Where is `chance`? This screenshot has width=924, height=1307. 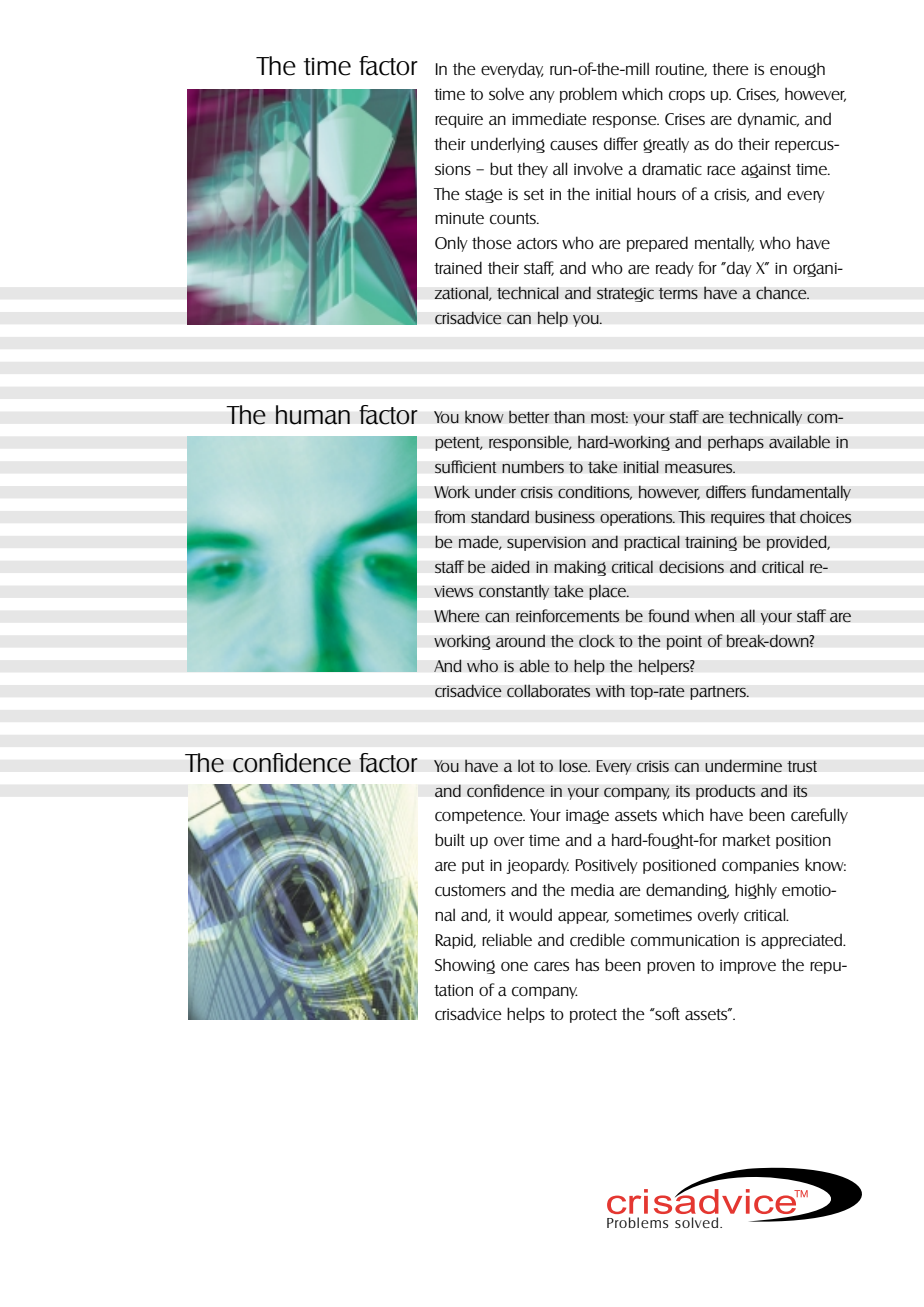
chance is located at coordinates (782, 293).
